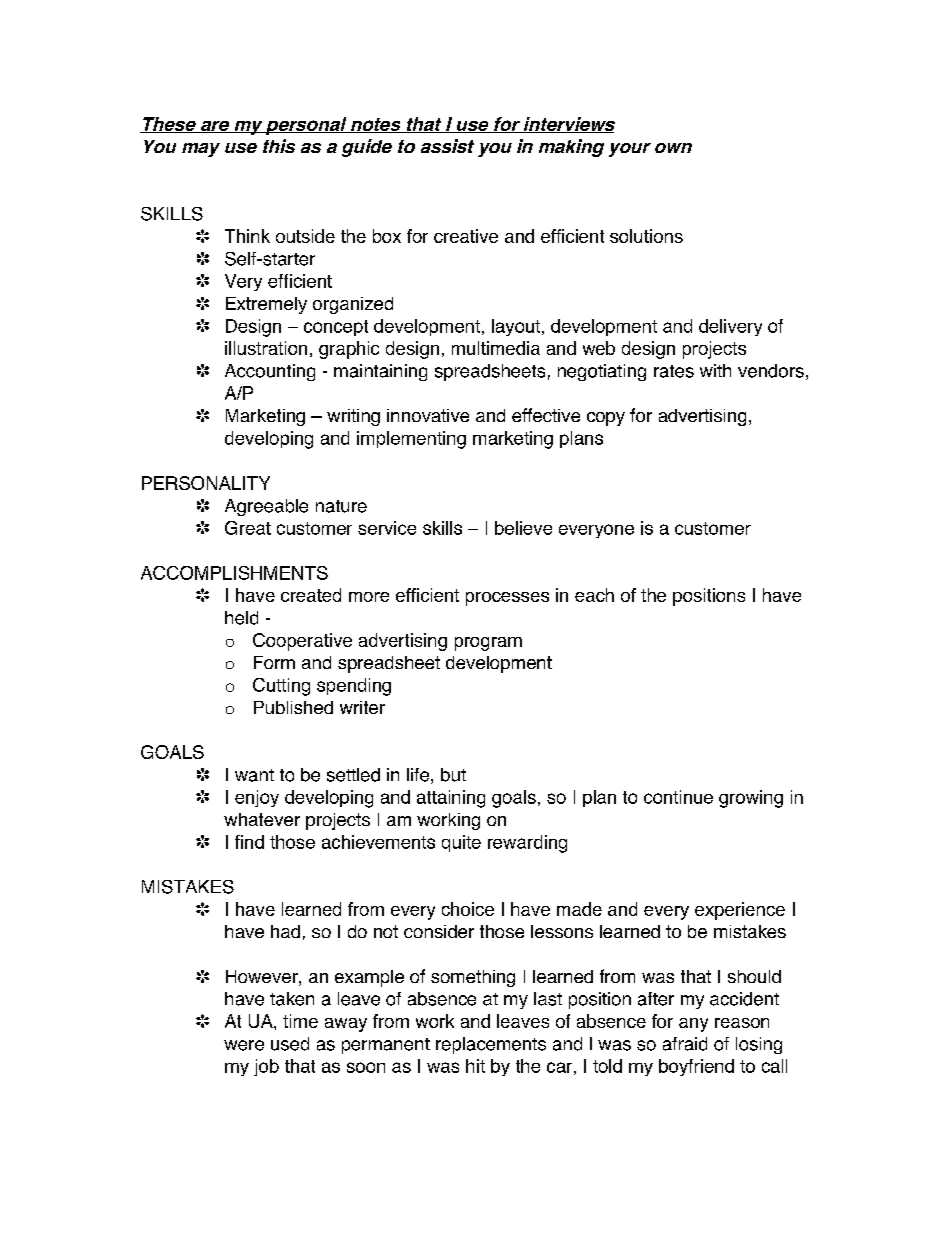  What do you see at coordinates (646, 236) in the screenshot?
I see `solutions` at bounding box center [646, 236].
